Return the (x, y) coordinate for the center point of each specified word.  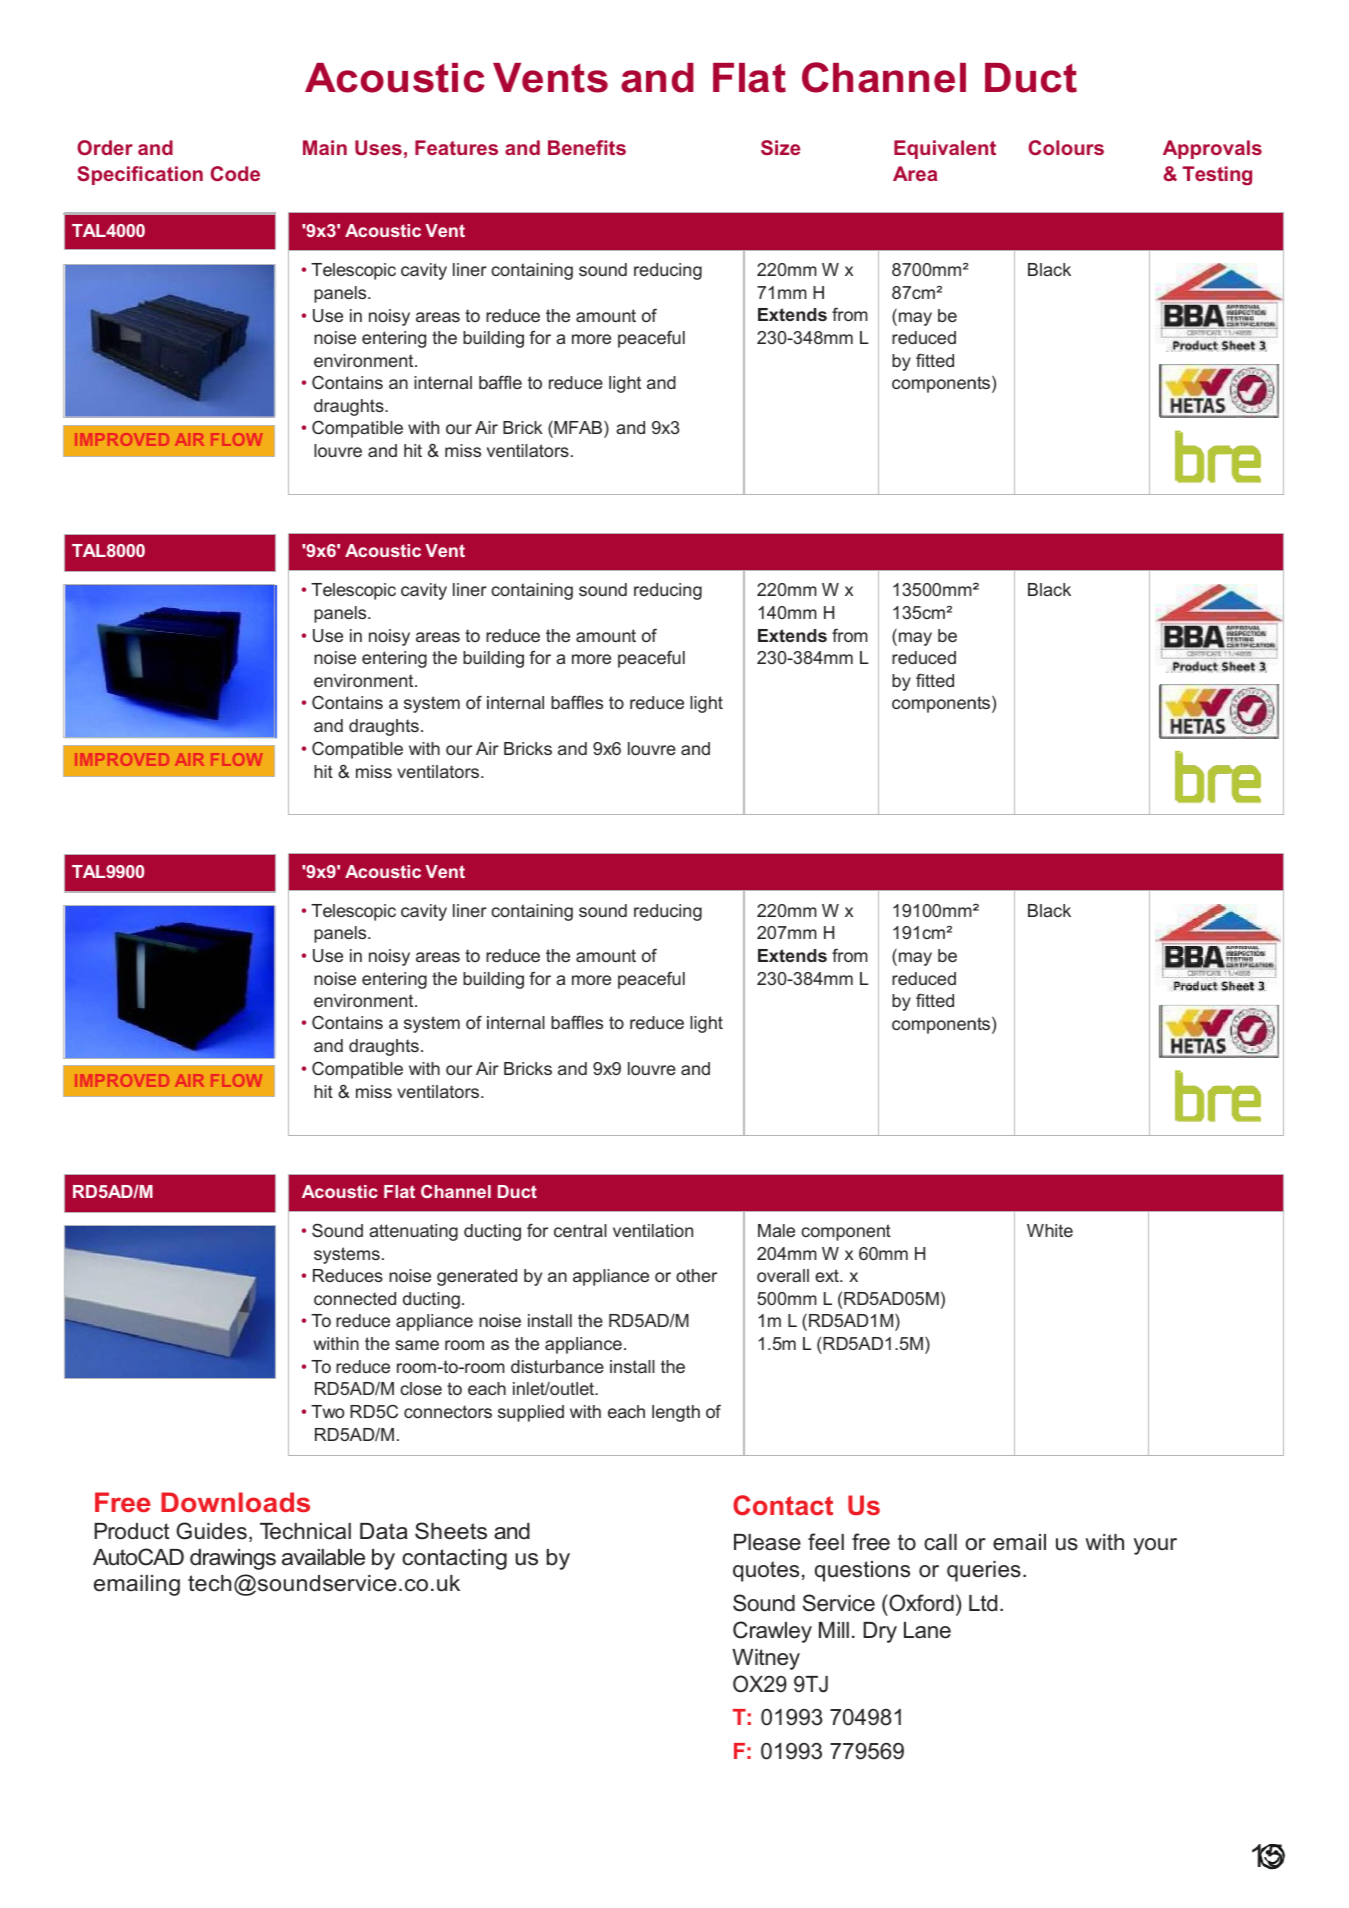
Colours (1066, 147)
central (580, 1230)
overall (783, 1275)
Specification (140, 175)
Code (235, 173)
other (696, 1275)
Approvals (1212, 149)
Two (327, 1411)
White (1050, 1230)
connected (355, 1298)
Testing (1217, 175)
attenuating (413, 1232)
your (1155, 1546)
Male (776, 1230)
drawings (233, 1559)
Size (780, 147)
